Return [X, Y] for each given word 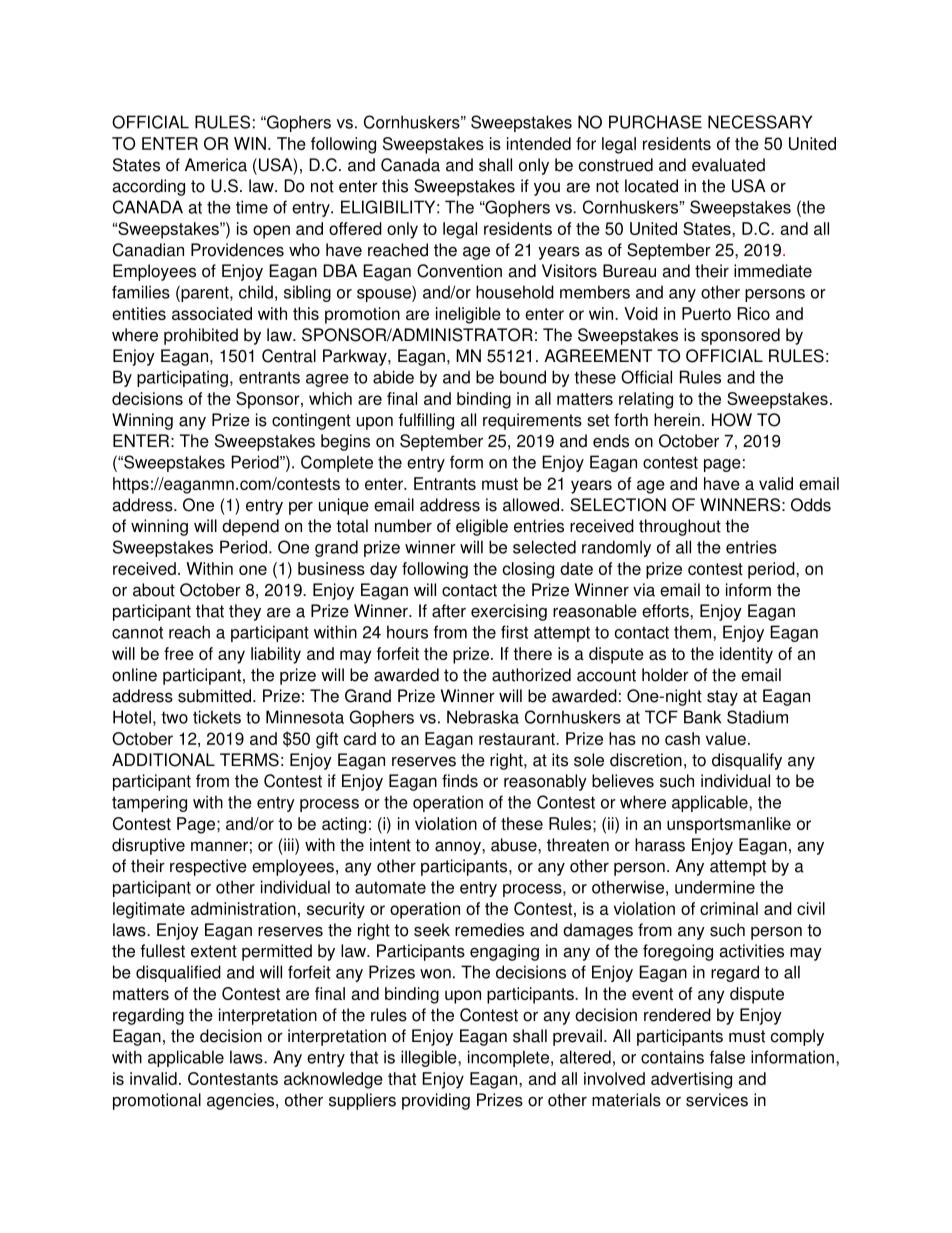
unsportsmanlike [729, 825]
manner [219, 846]
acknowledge [333, 1080]
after [449, 611]
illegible [430, 1058]
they [245, 612]
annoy [459, 848]
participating [182, 378]
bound [523, 377]
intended [539, 143]
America [216, 165]
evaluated [728, 165]
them [692, 632]
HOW [732, 420]
